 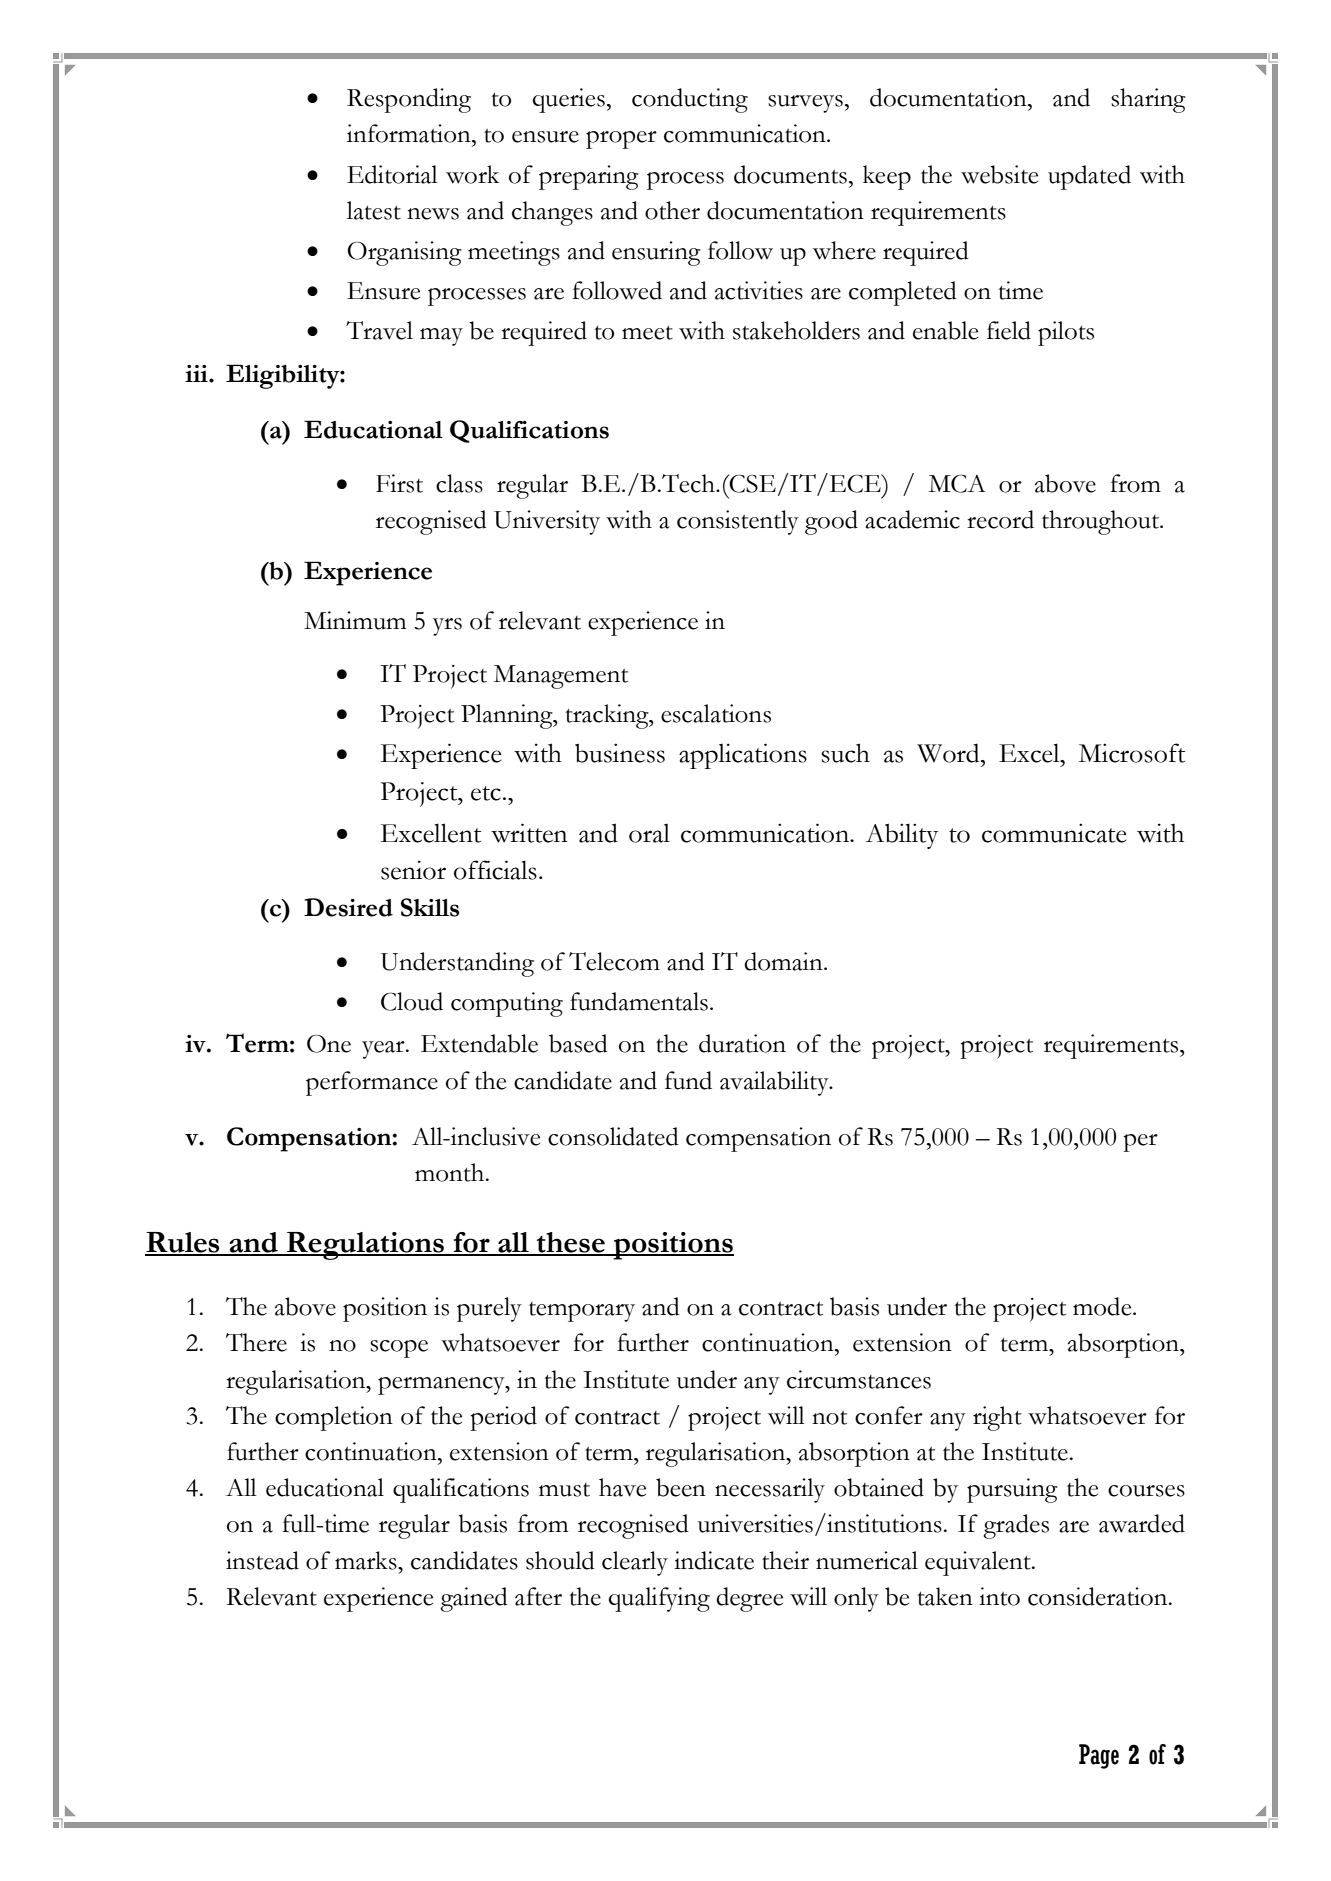 What do you see at coordinates (262, 1560) in the image?
I see `instead` at bounding box center [262, 1560].
